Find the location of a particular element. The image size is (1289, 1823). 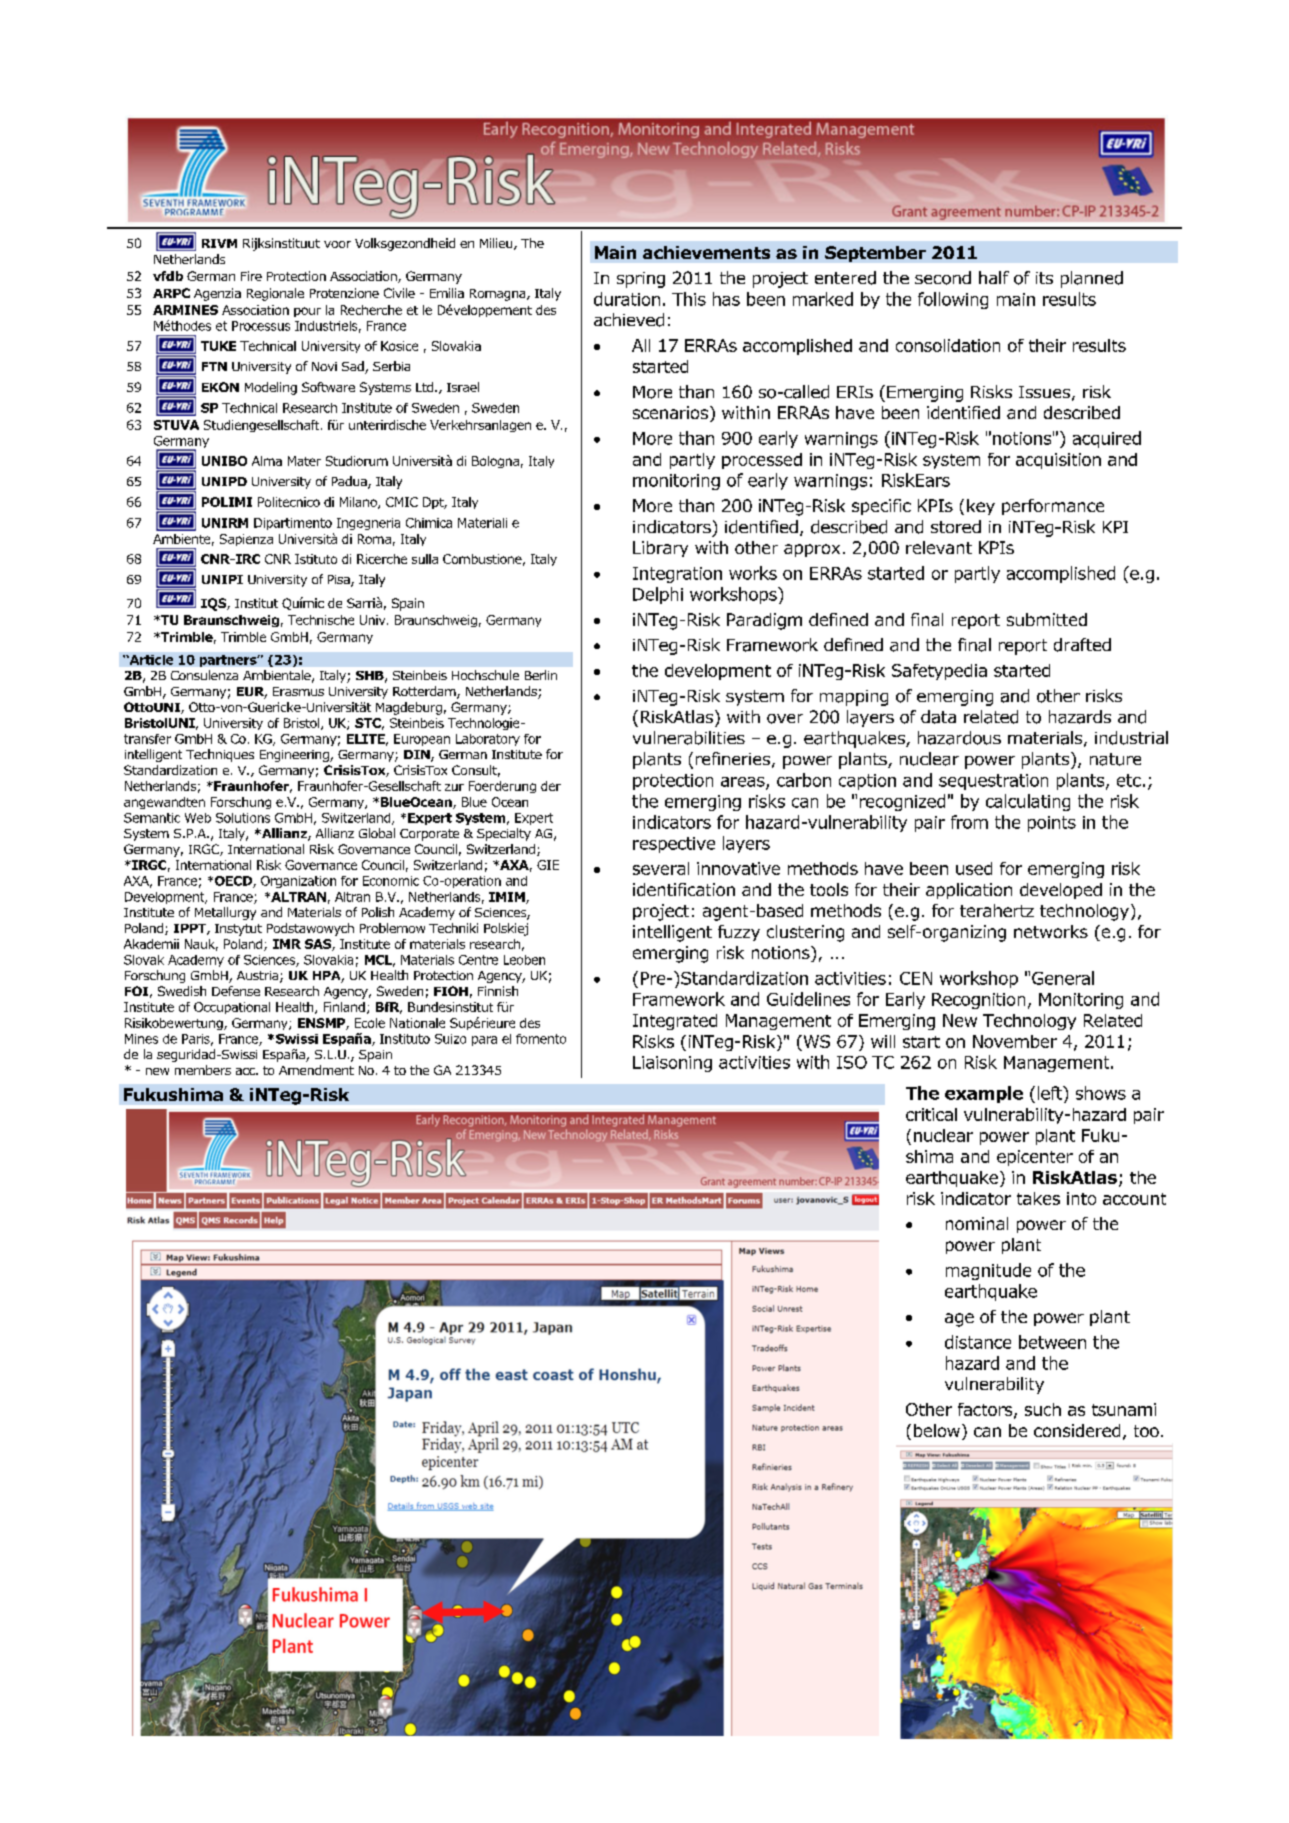

Finnish is located at coordinates (498, 991).
